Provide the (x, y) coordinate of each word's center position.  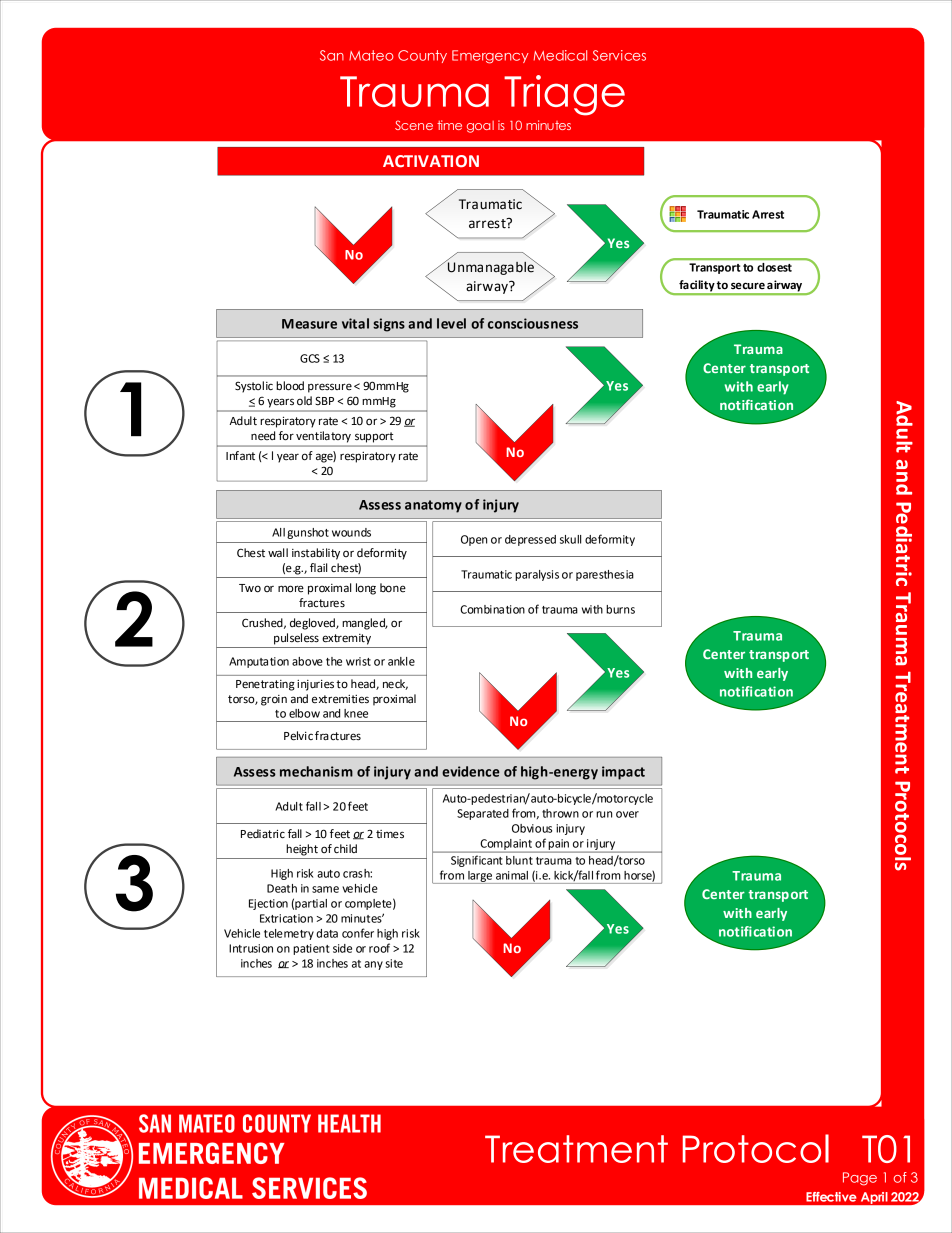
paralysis (537, 575)
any (373, 965)
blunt (519, 860)
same (325, 889)
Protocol (756, 1148)
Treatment (576, 1149)
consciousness (533, 323)
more (291, 589)
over (627, 814)
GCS (310, 358)
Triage (564, 95)
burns (620, 609)
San (332, 55)
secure (748, 286)
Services (619, 55)
